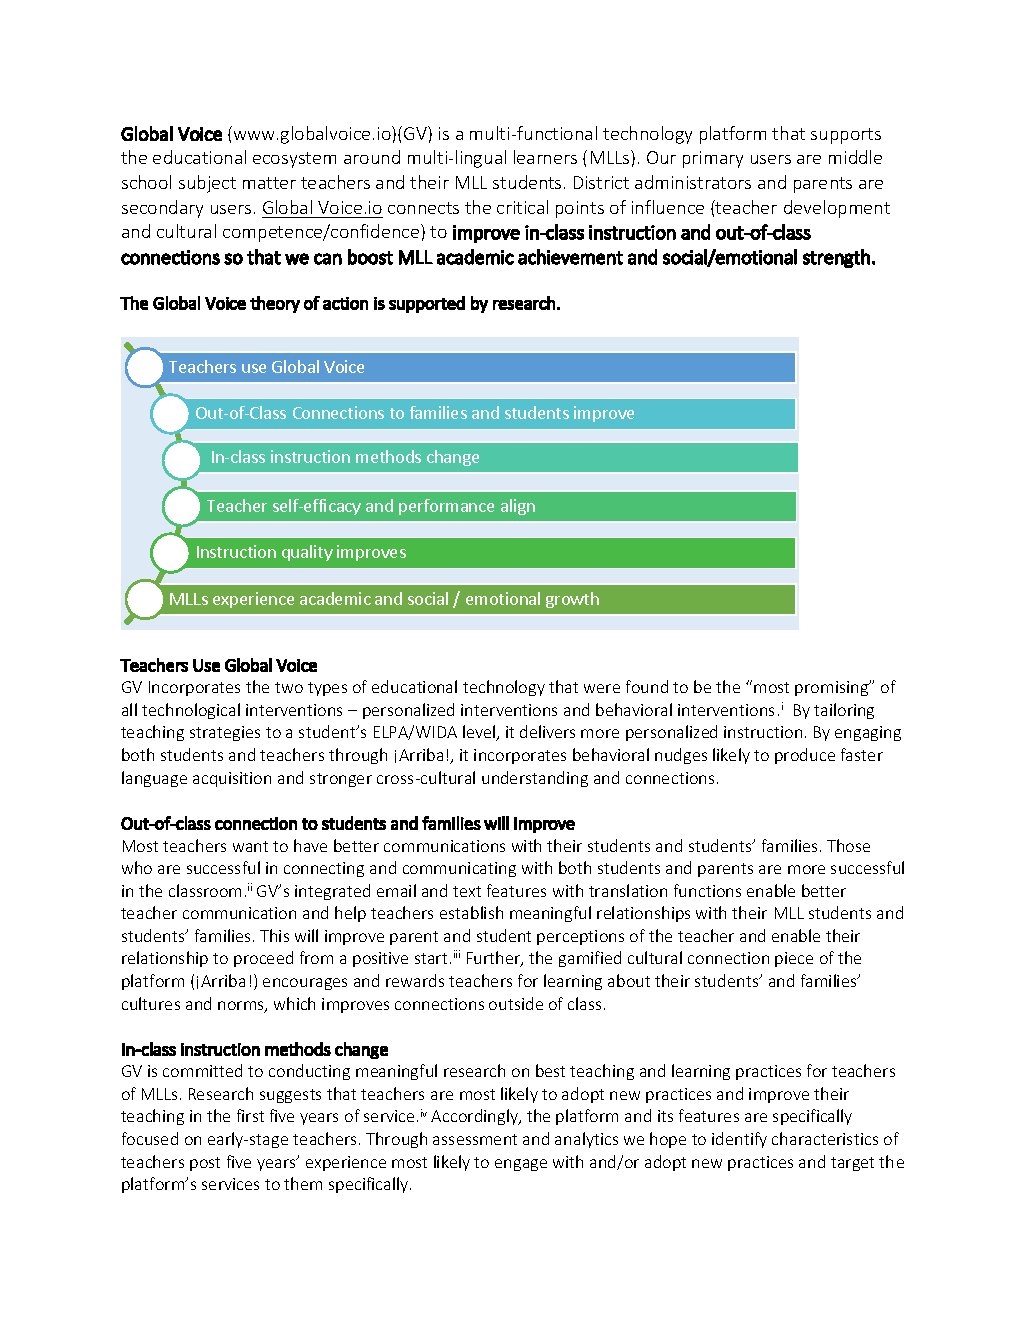  Describe the element at coordinates (250, 846) in the document. I see `want` at that location.
